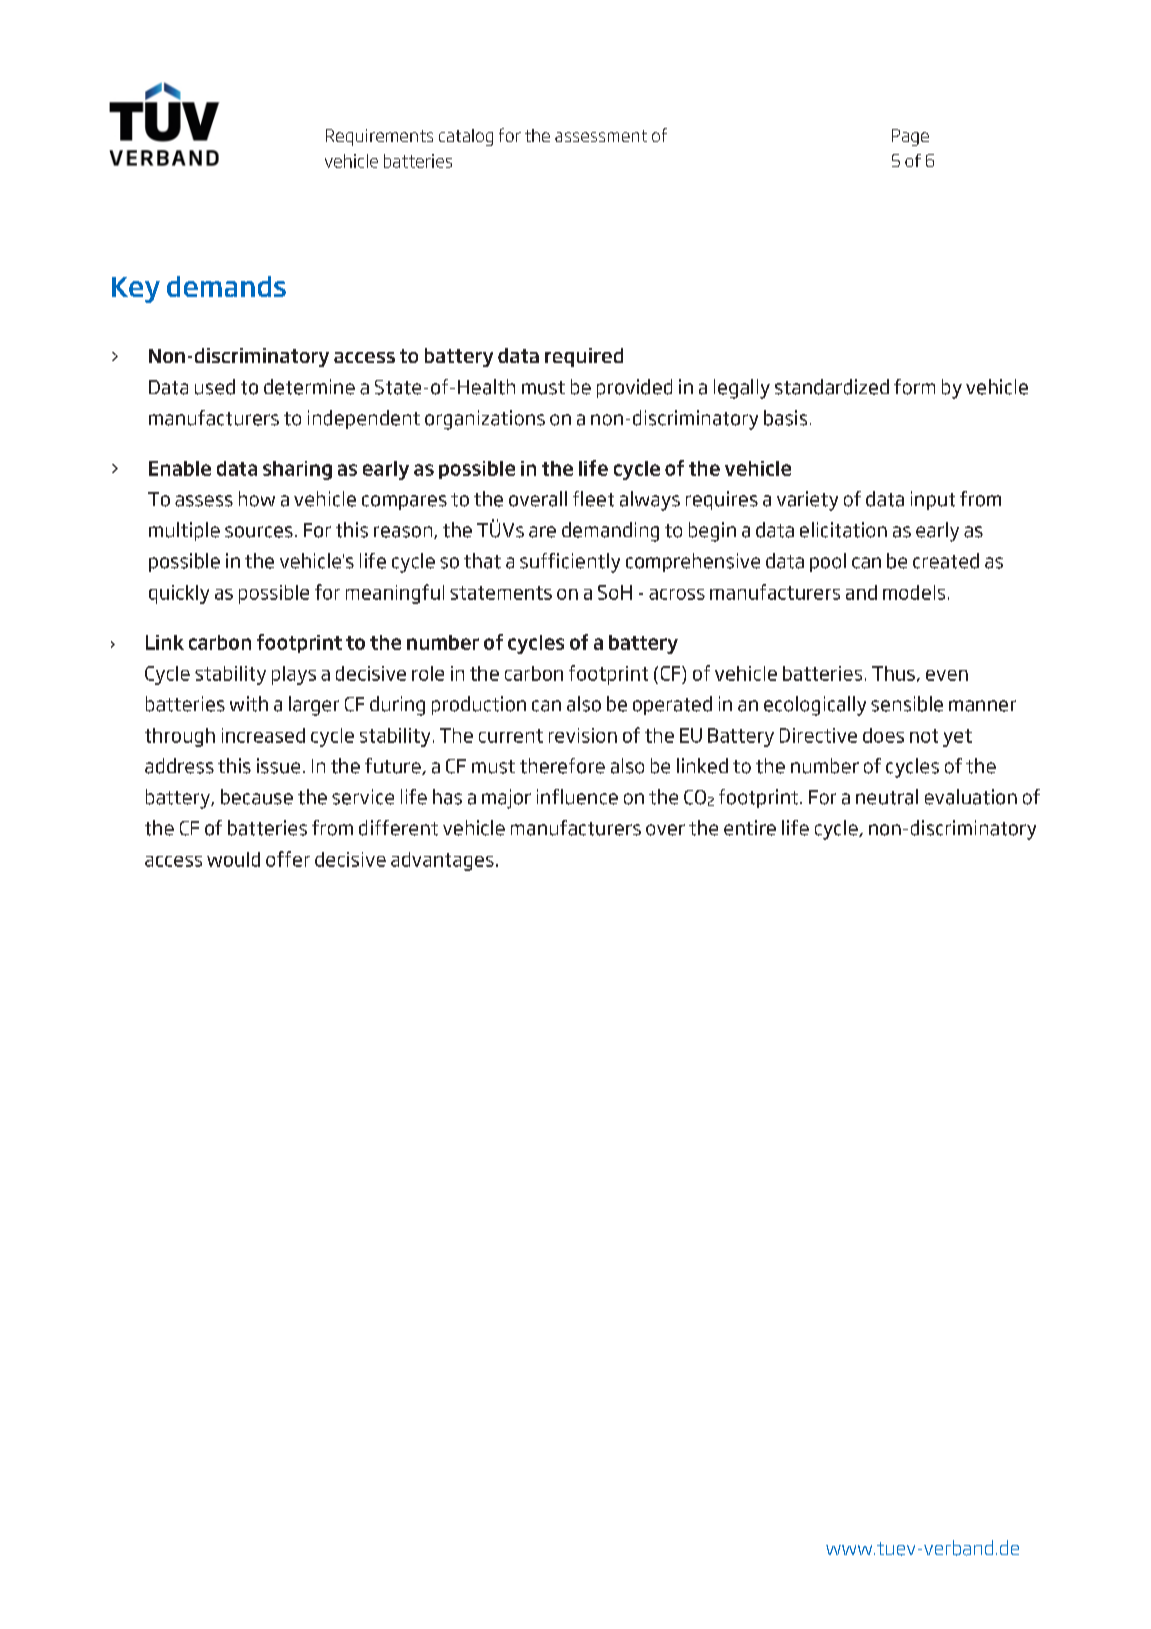 This image has width=1151, height=1629. Describe the element at coordinates (910, 137) in the image. I see `Page` at that location.
